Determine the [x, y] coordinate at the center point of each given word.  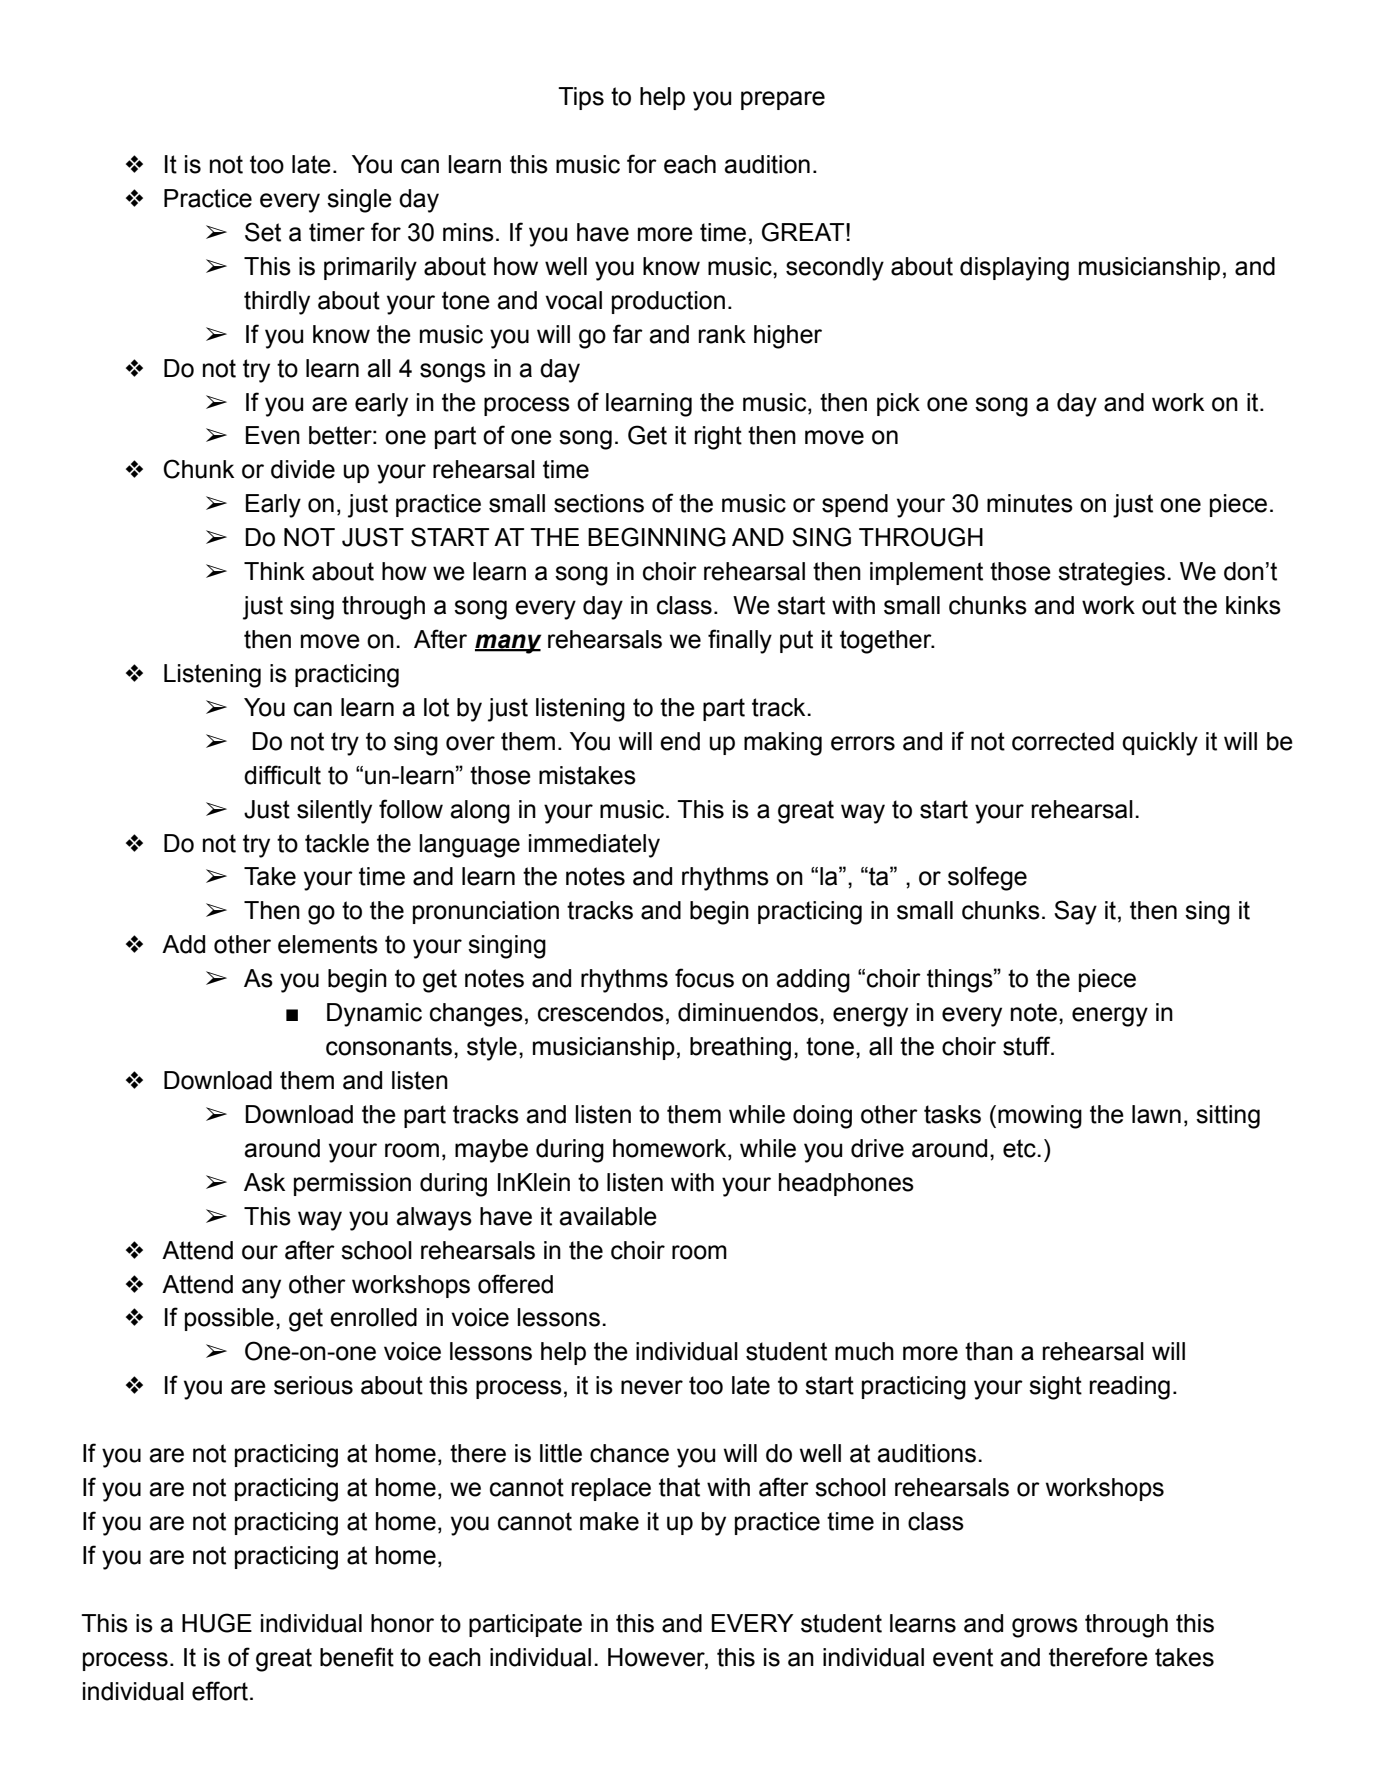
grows [1045, 1628]
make [609, 1521]
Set [263, 232]
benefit [357, 1657]
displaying [1014, 269]
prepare [783, 100]
